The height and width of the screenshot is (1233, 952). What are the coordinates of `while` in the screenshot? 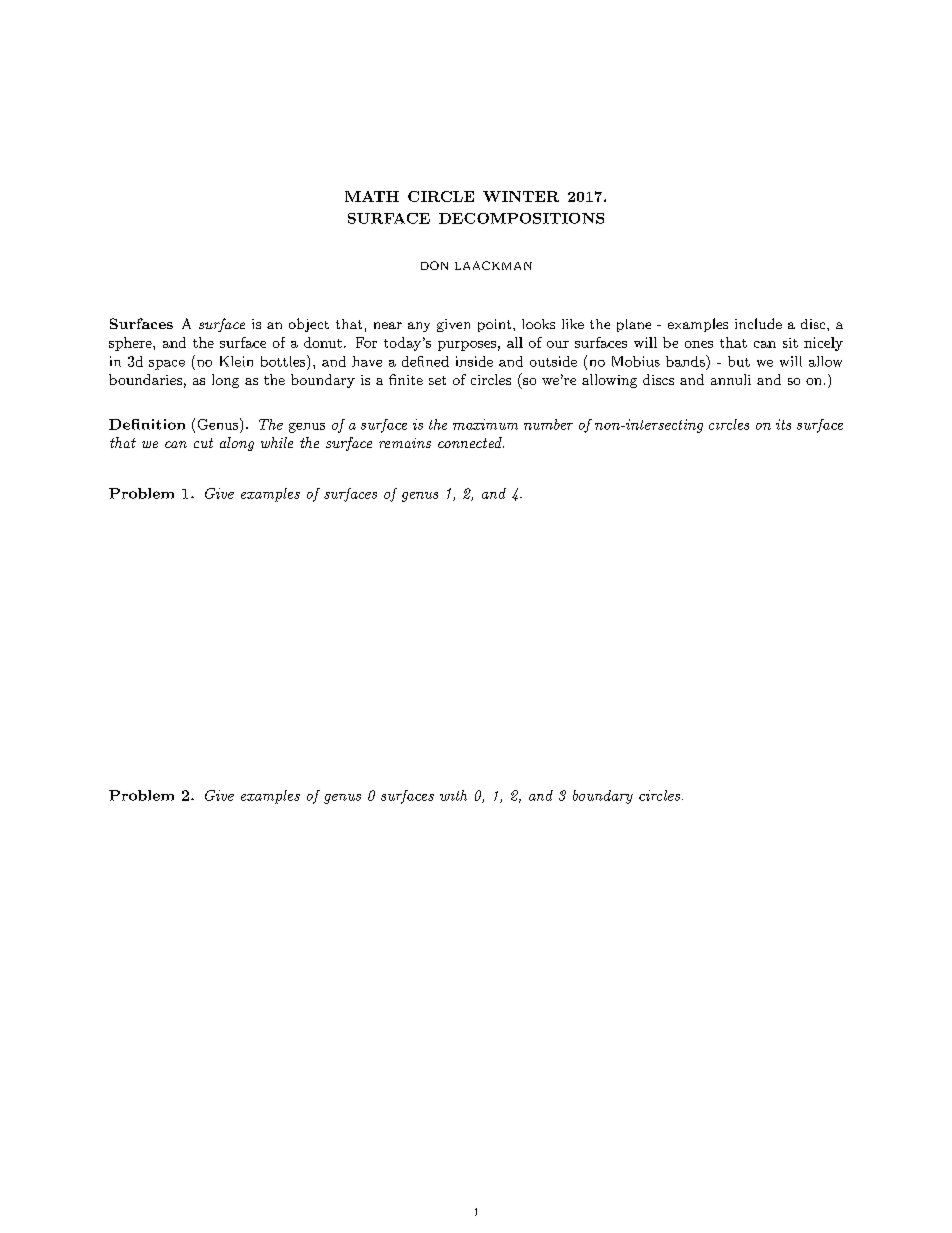 It's located at (277, 442).
